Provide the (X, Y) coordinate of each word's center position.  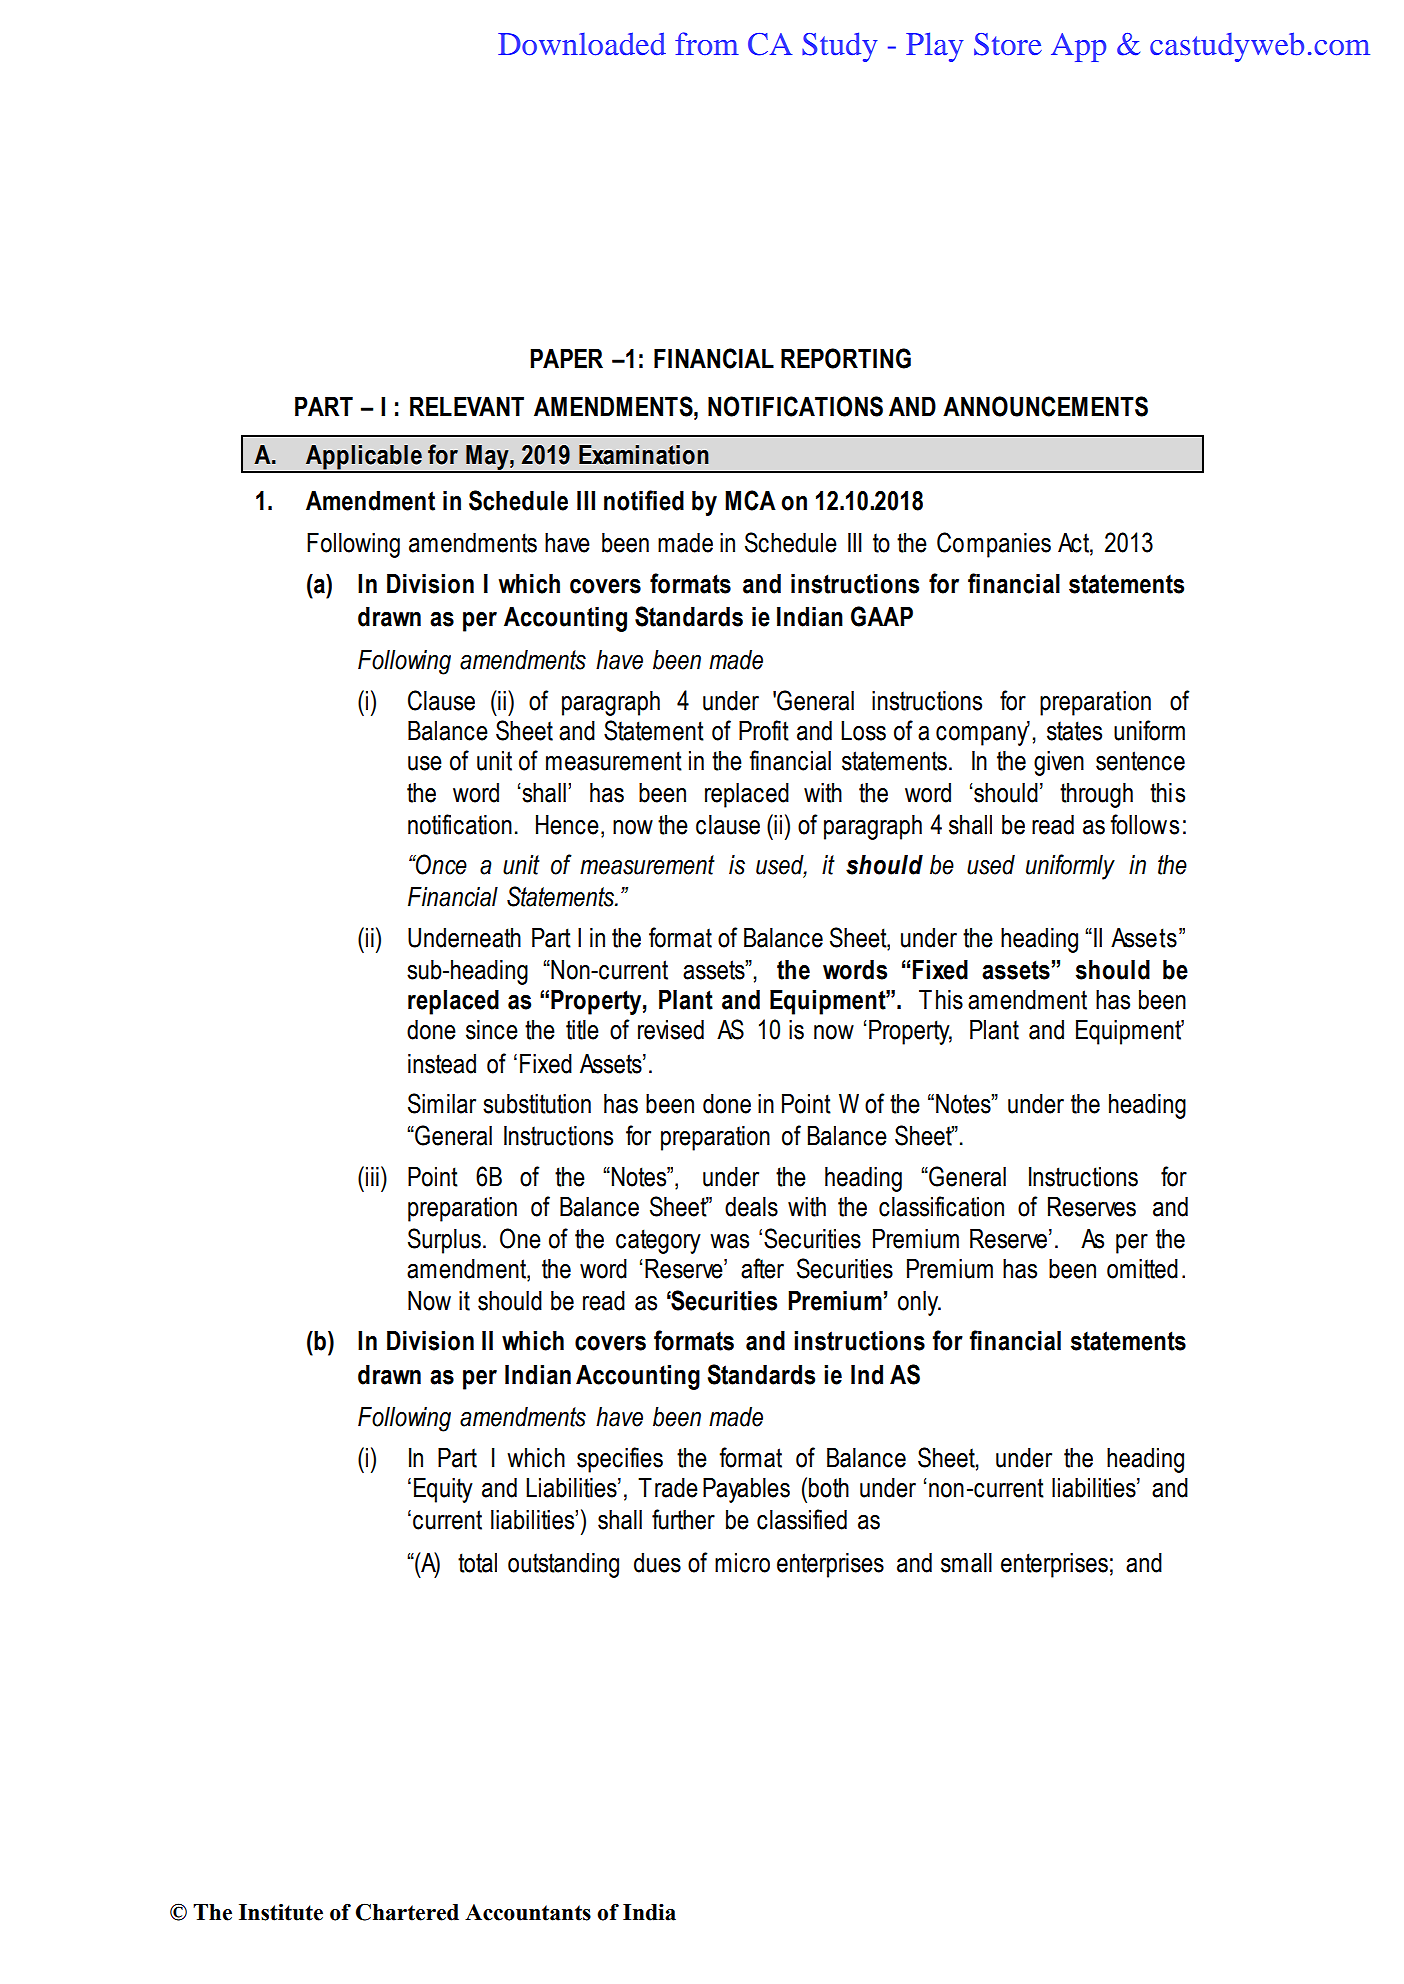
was (729, 1241)
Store (1008, 44)
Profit (764, 730)
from (707, 43)
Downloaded (582, 43)
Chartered (407, 1912)
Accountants (528, 1912)
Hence (567, 825)
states (1074, 731)
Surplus (444, 1241)
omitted (1142, 1269)
